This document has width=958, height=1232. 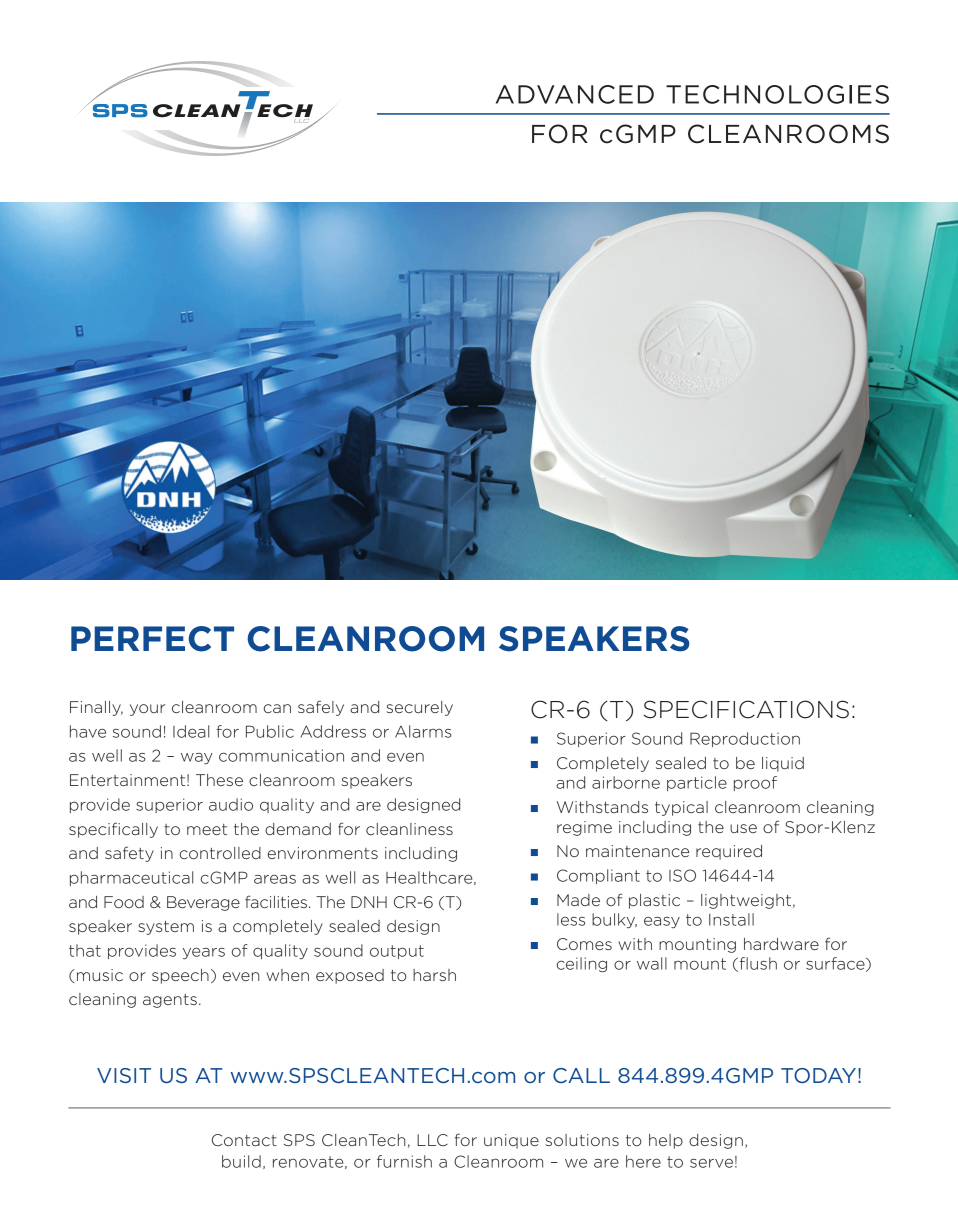 What do you see at coordinates (575, 94) in the document?
I see `ADVANCED` at bounding box center [575, 94].
